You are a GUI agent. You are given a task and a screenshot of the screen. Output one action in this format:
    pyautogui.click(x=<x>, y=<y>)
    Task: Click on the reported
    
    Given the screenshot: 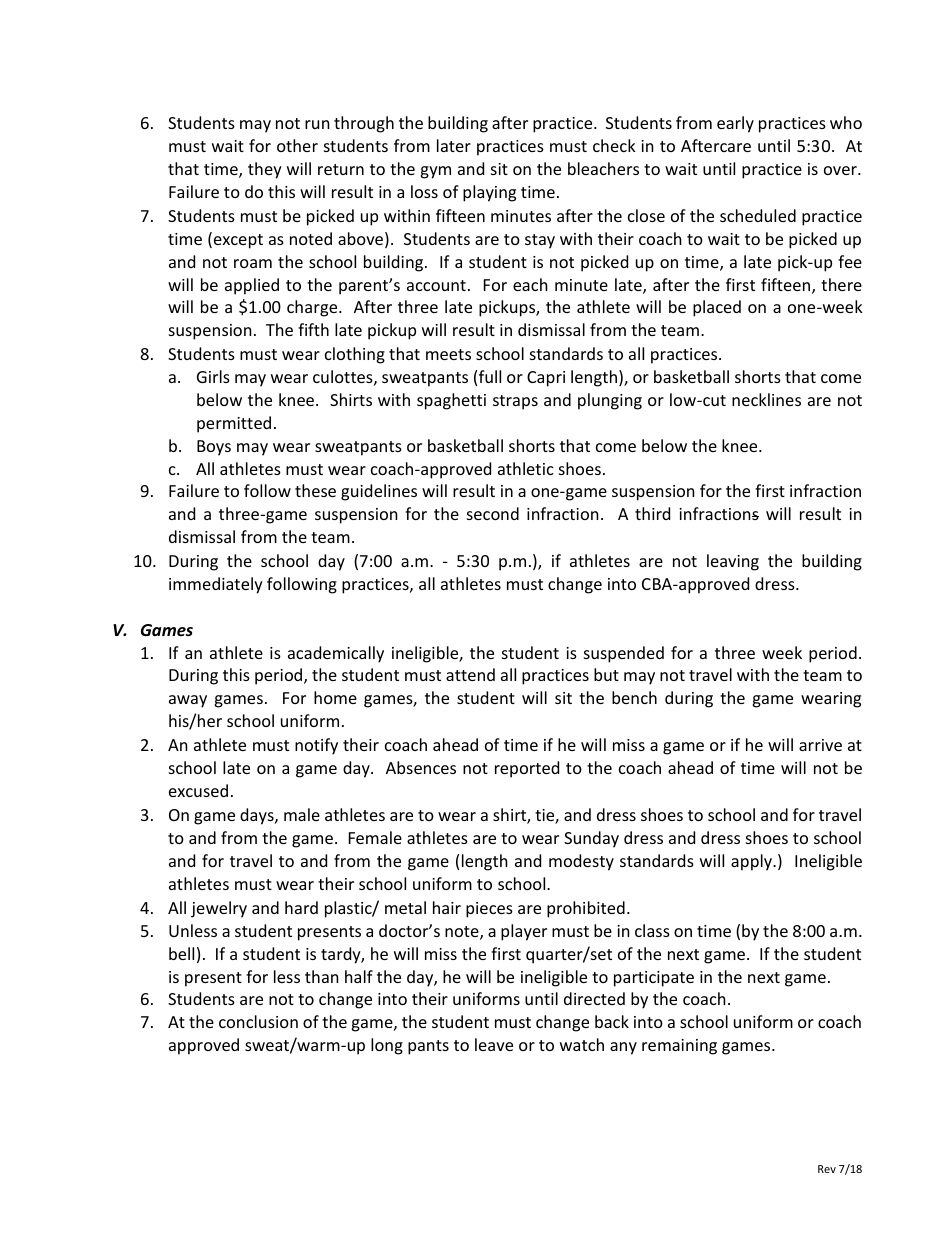 What is the action you would take?
    pyautogui.click(x=527, y=769)
